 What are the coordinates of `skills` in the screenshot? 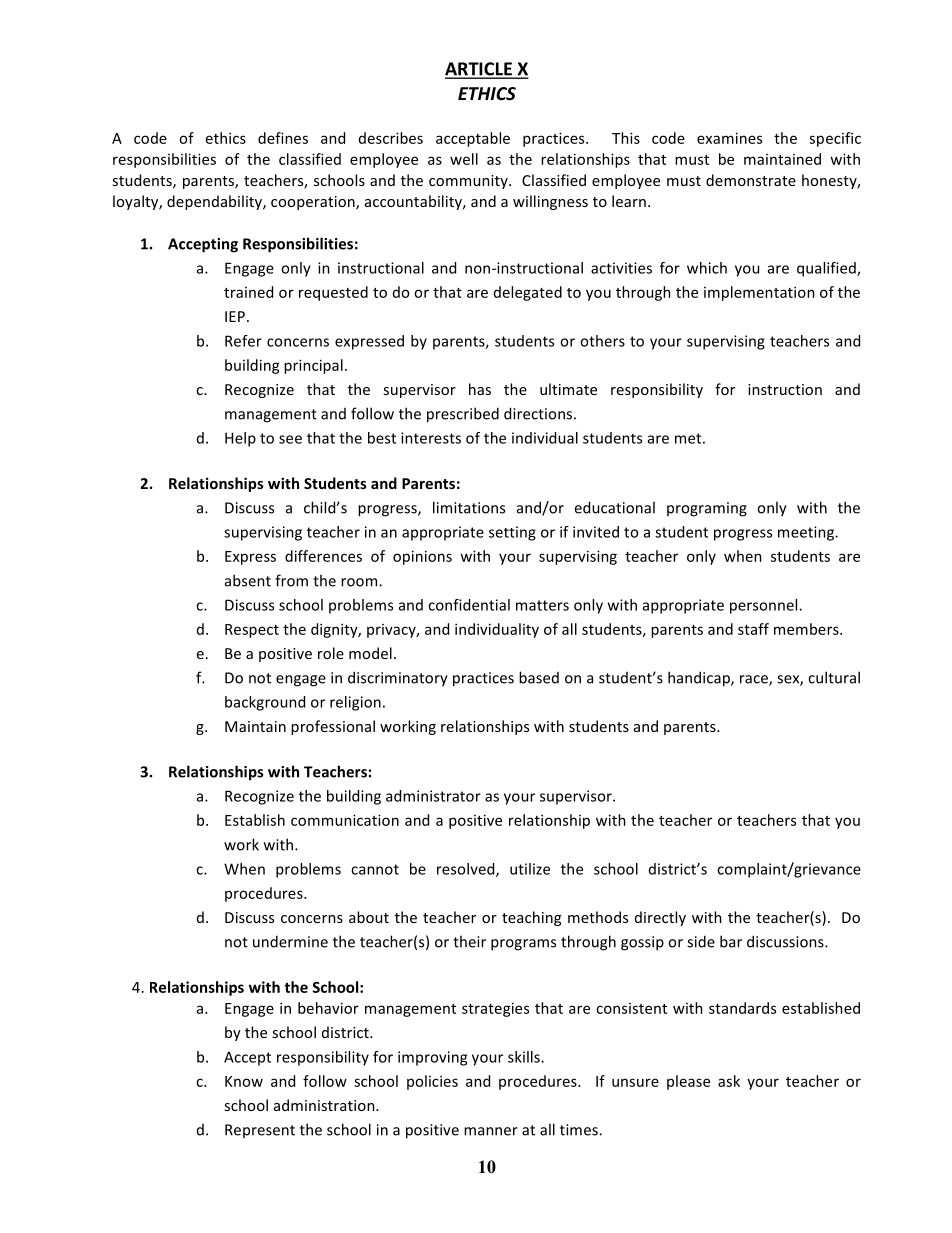 It's located at (525, 1057).
